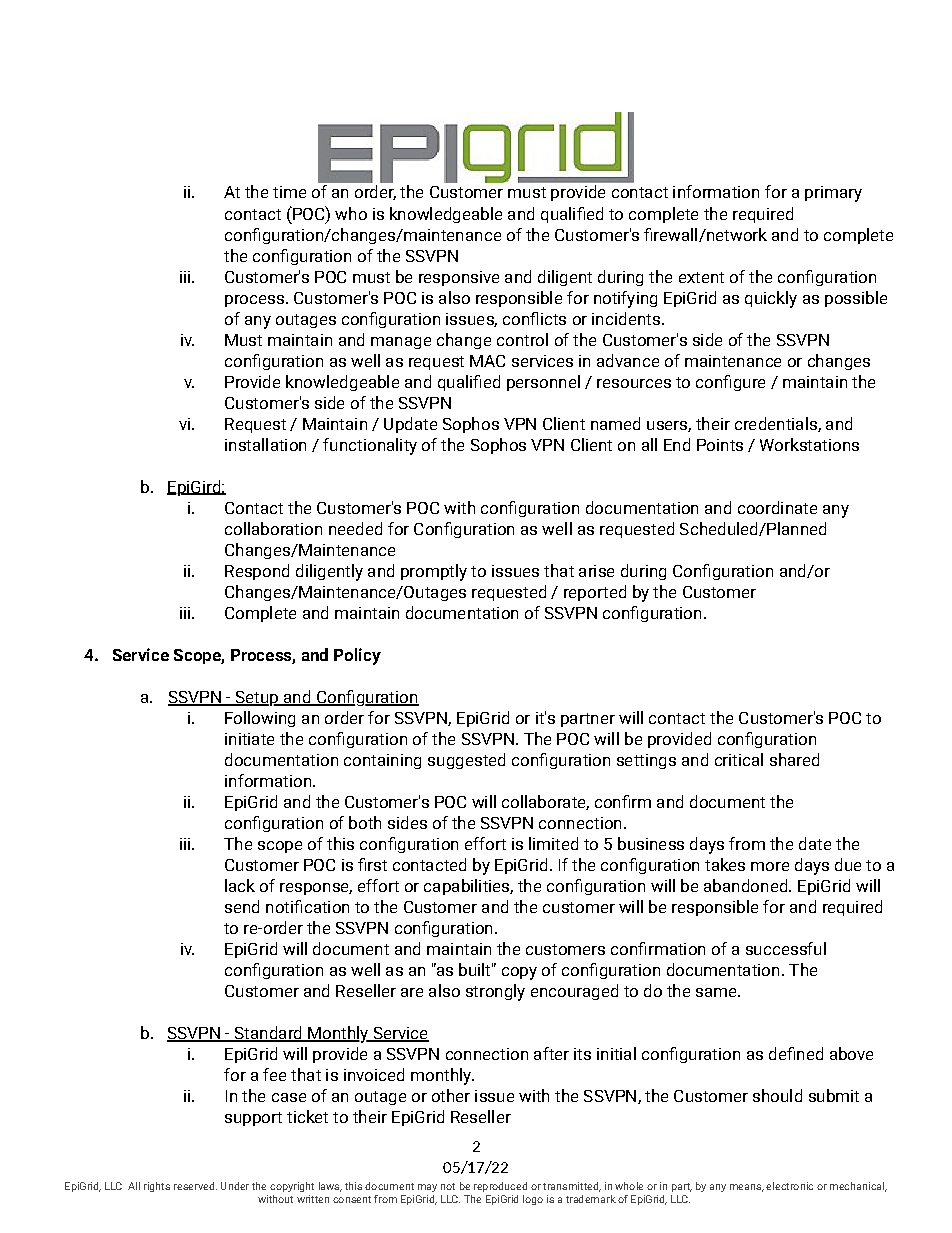 The height and width of the page is (1233, 952). I want to click on shared, so click(794, 759).
